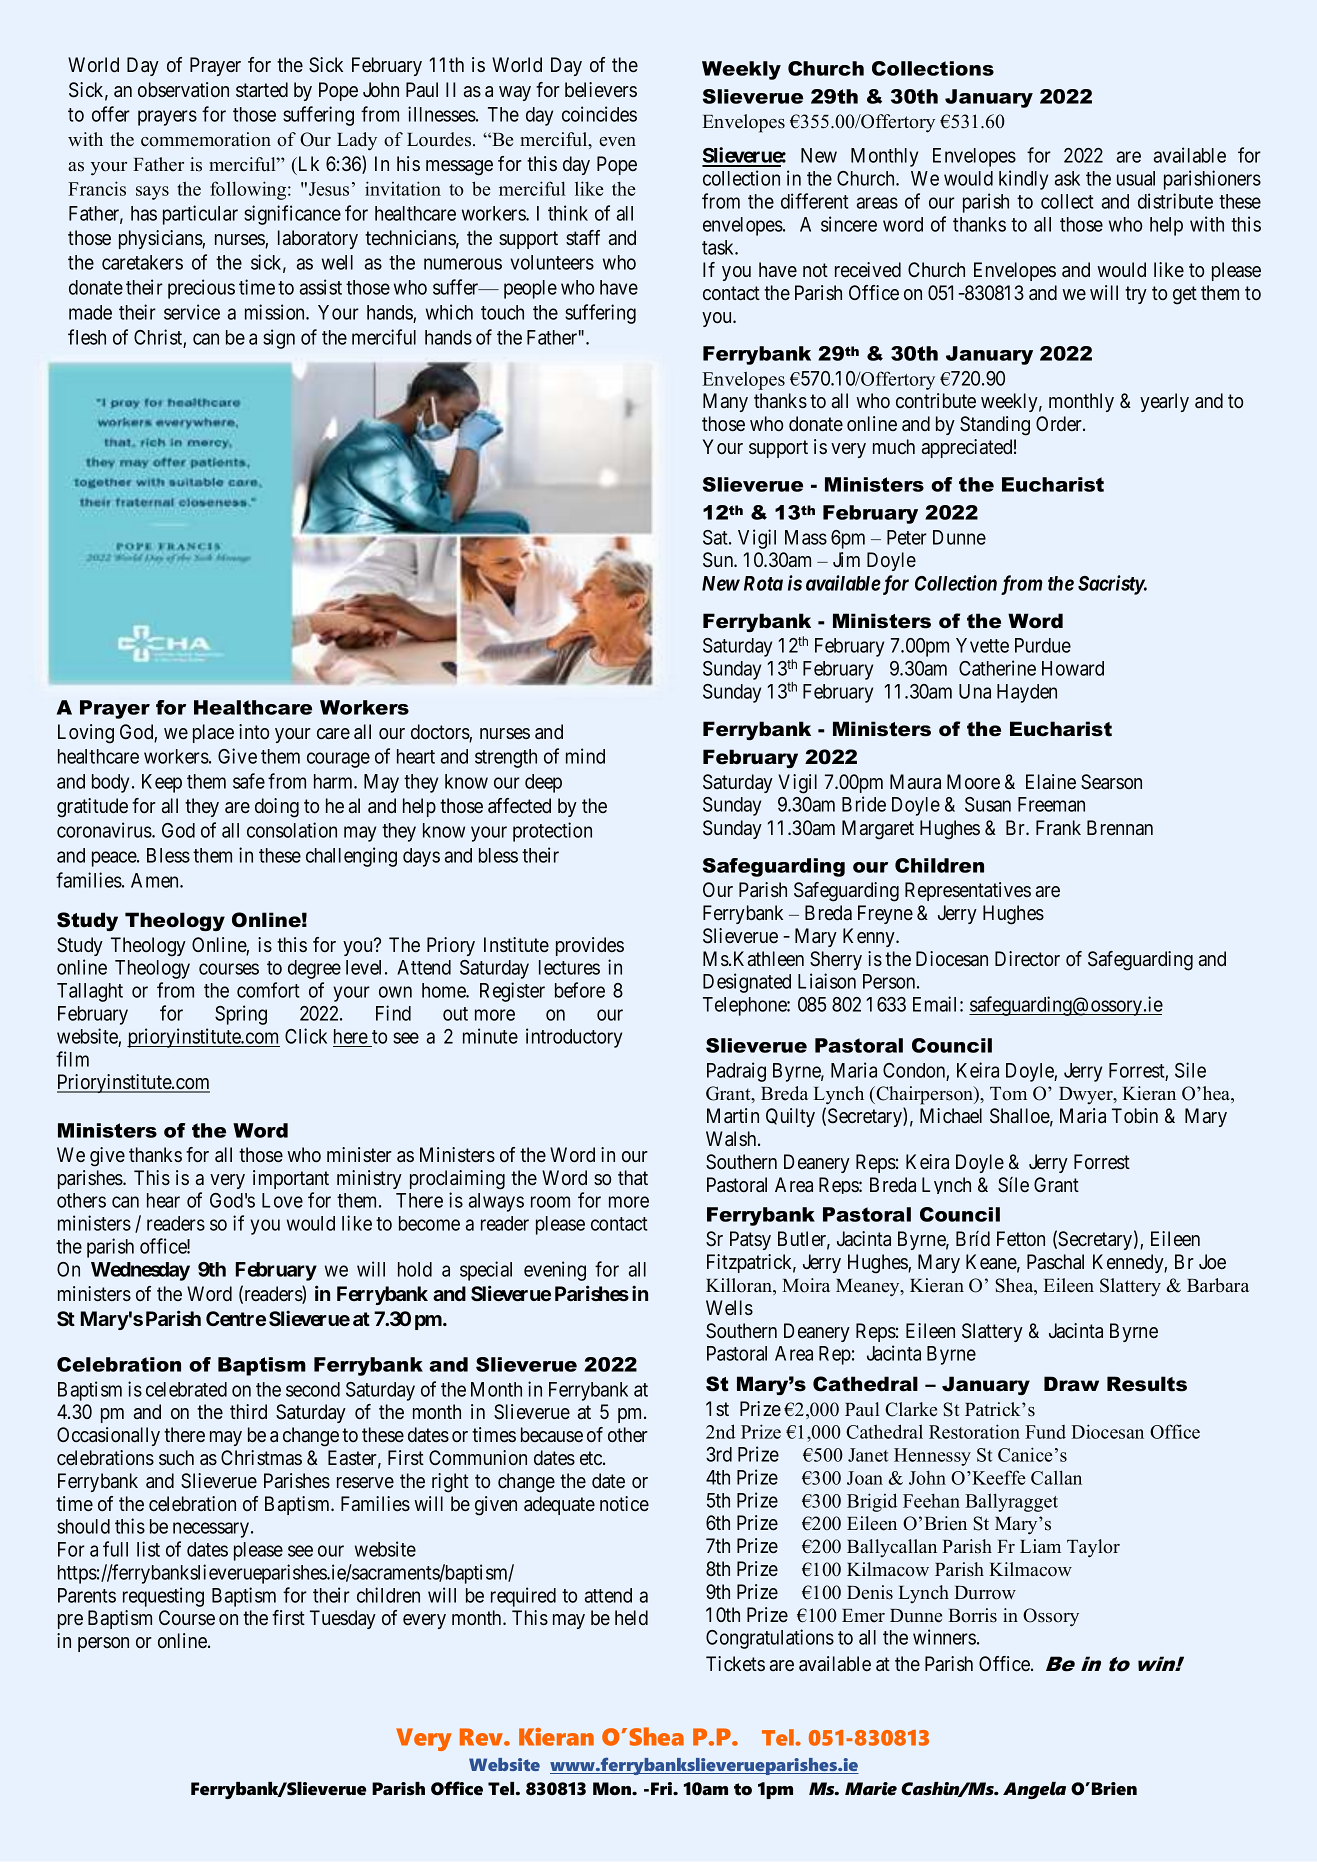  What do you see at coordinates (725, 402) in the document?
I see `Many` at bounding box center [725, 402].
